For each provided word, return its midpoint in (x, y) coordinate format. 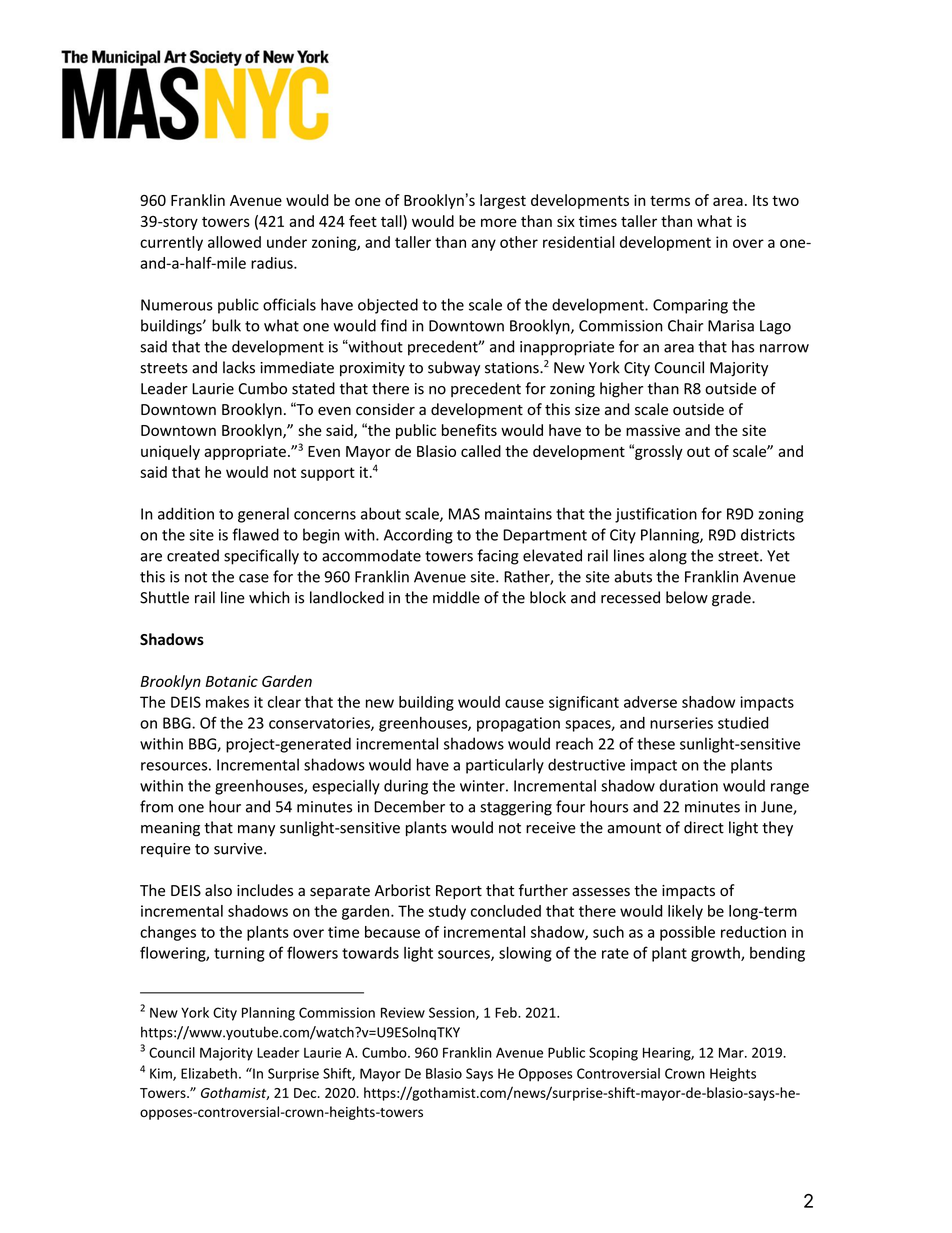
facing (498, 557)
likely (685, 912)
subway (454, 369)
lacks (239, 367)
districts (768, 534)
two (785, 201)
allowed (234, 242)
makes (227, 702)
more (499, 222)
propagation (518, 724)
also (218, 890)
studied (743, 723)
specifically (261, 557)
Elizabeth (209, 1073)
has (743, 346)
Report (459, 892)
